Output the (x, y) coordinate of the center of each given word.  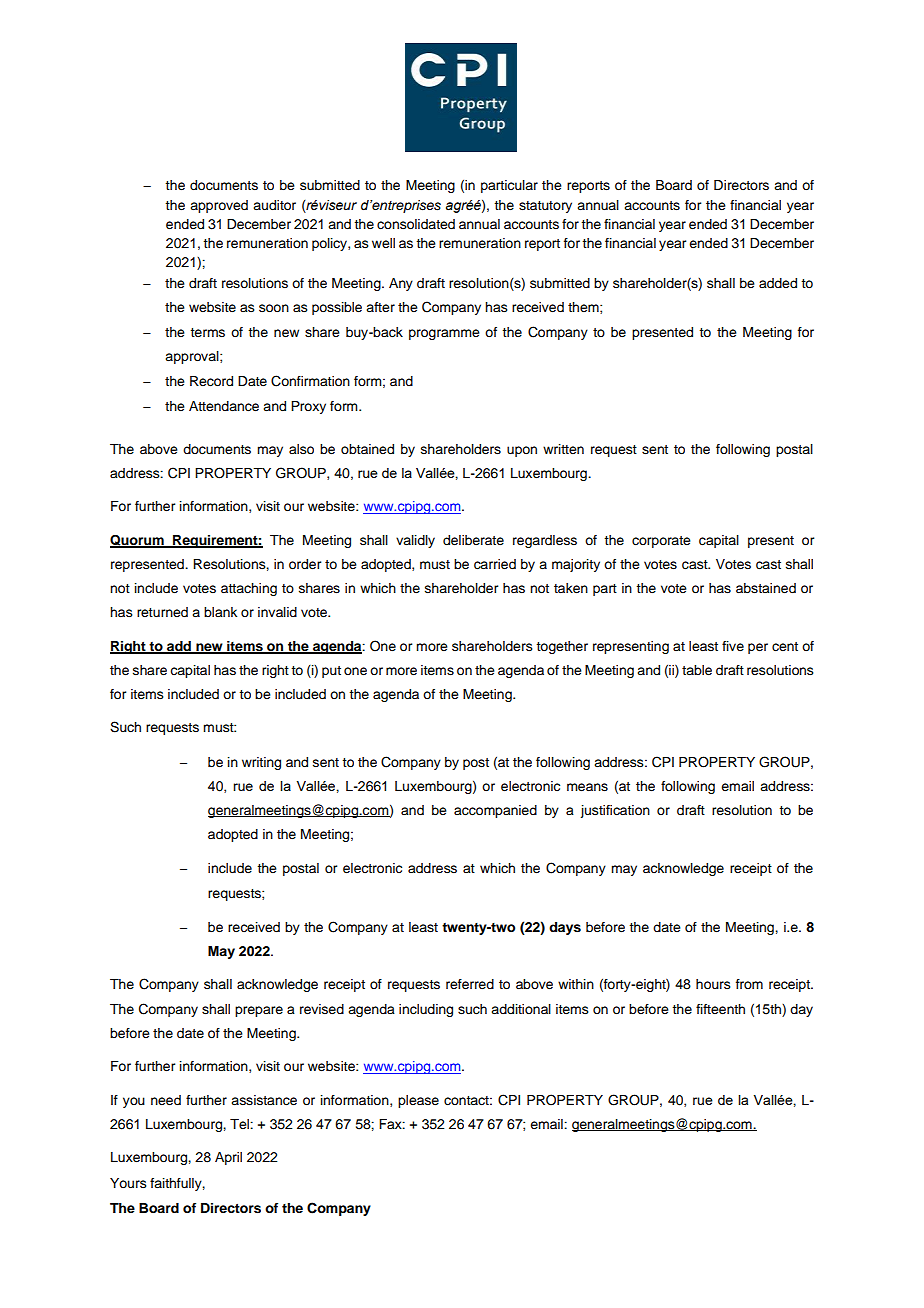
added (778, 283)
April (228, 1158)
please (418, 1101)
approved (219, 206)
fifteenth (720, 1009)
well (383, 243)
